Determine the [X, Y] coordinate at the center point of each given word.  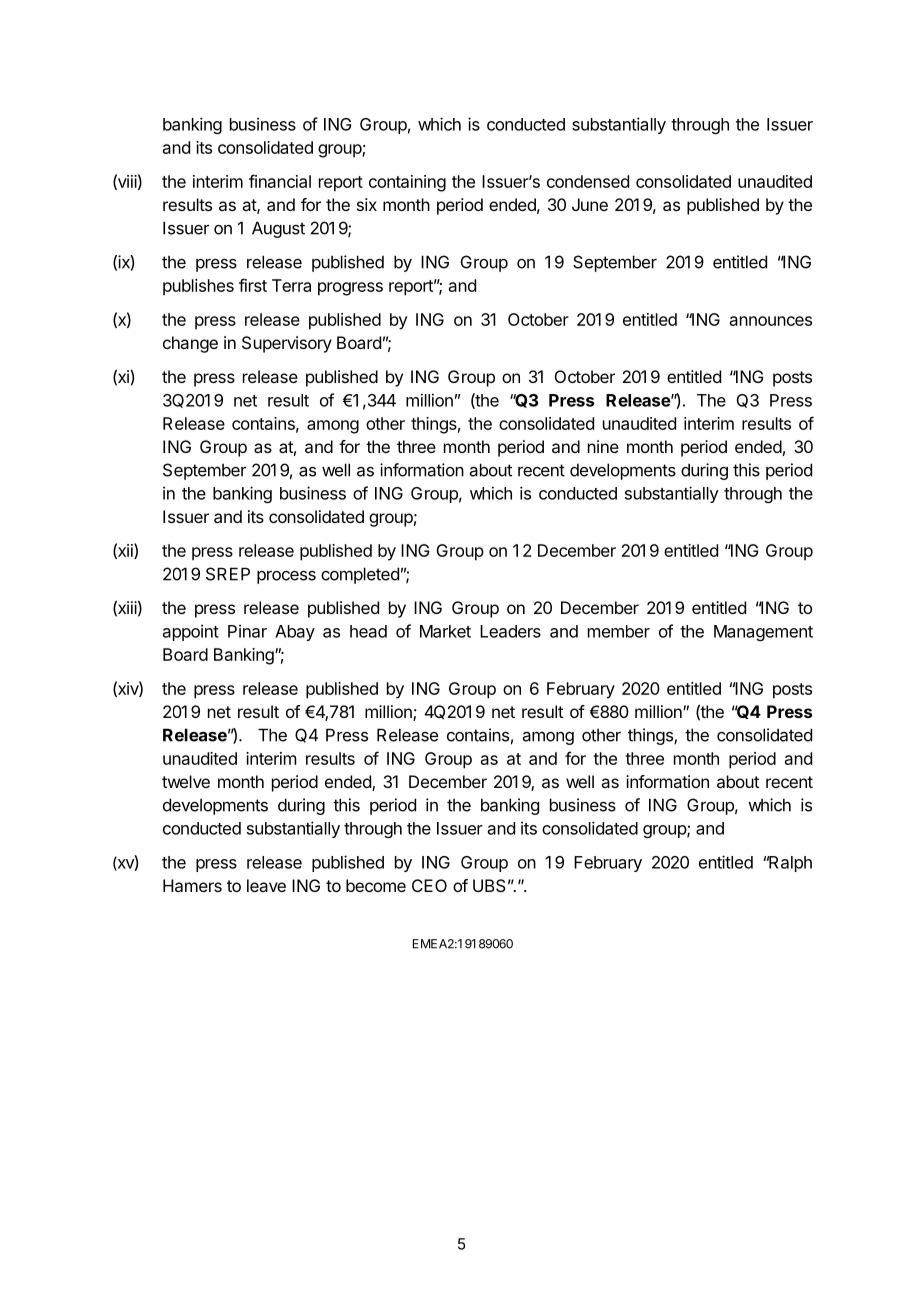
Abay [295, 633]
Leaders [510, 631]
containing [407, 183]
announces [771, 321]
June [590, 204]
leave [266, 885]
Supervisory [287, 344]
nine [603, 446]
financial [280, 181]
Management [763, 633]
